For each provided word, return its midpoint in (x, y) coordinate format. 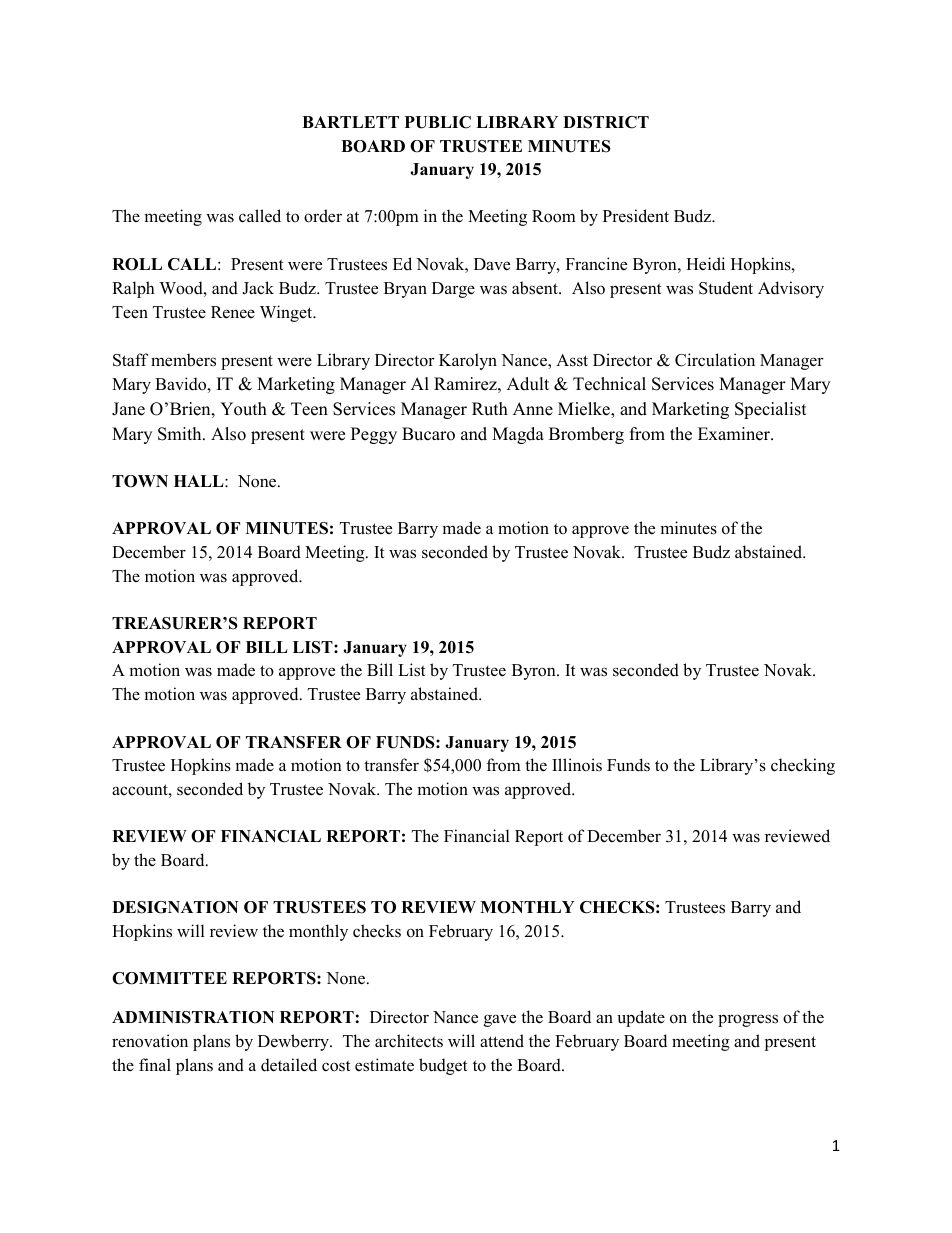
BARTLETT (350, 122)
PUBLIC (438, 122)
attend (502, 1041)
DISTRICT (606, 122)
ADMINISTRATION (193, 1017)
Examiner (735, 434)
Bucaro (428, 434)
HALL (200, 481)
